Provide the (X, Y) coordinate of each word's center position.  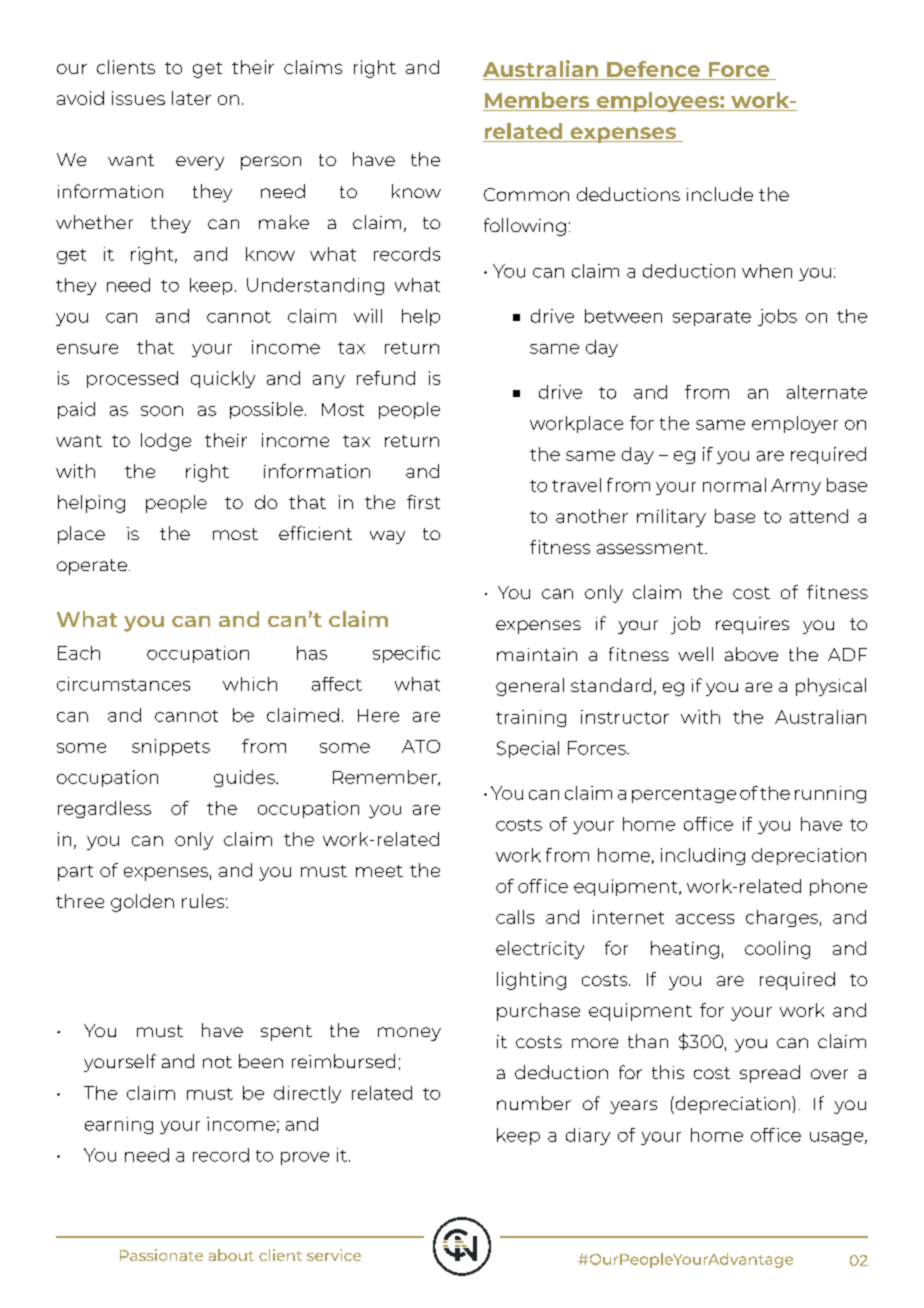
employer (795, 424)
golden (142, 903)
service (334, 1255)
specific (406, 654)
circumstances (123, 684)
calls (515, 917)
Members (537, 101)
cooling (777, 950)
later (191, 98)
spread (770, 1074)
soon (162, 411)
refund (386, 378)
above (751, 654)
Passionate (161, 1255)
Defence (654, 70)
